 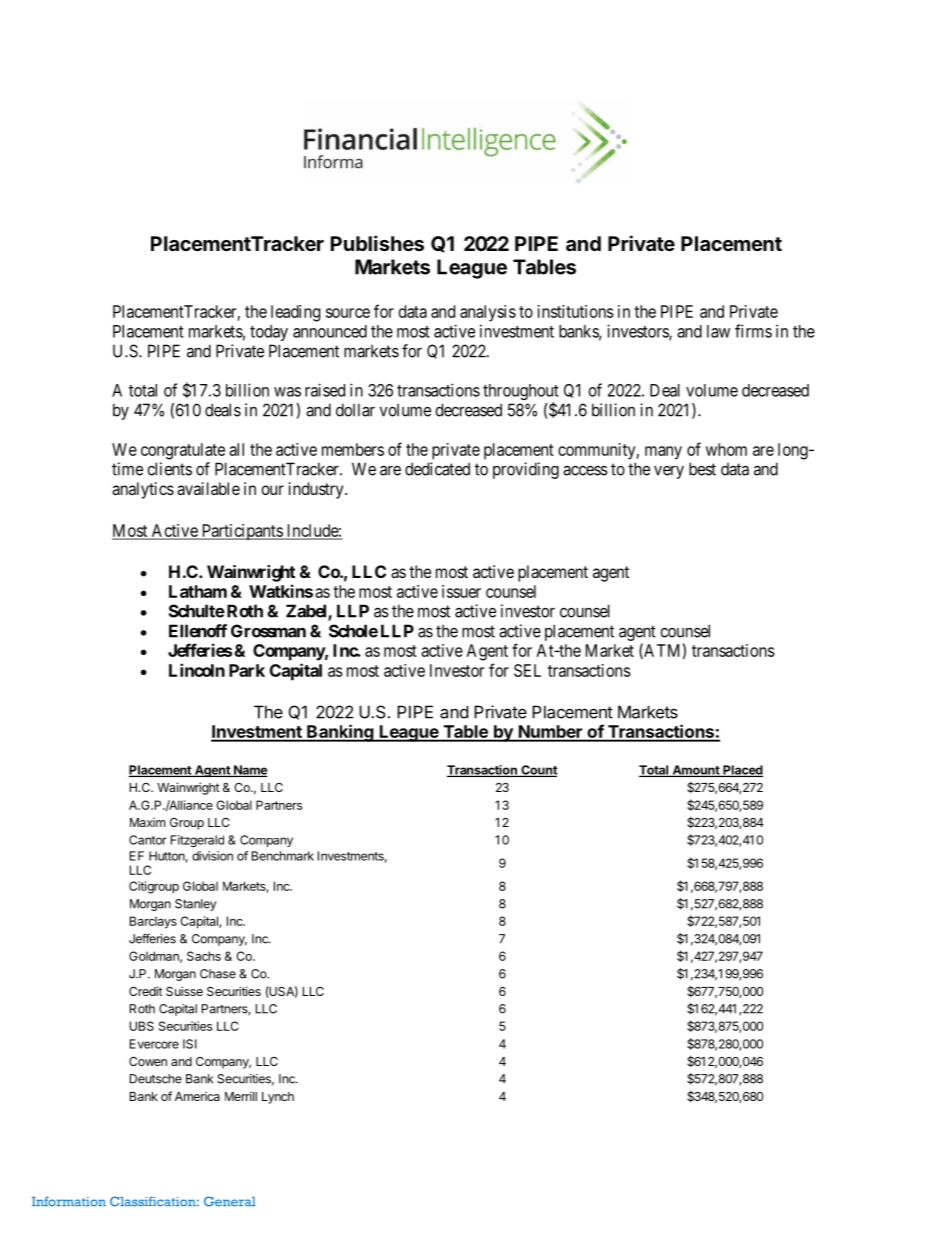 I want to click on Publishes, so click(x=377, y=243).
